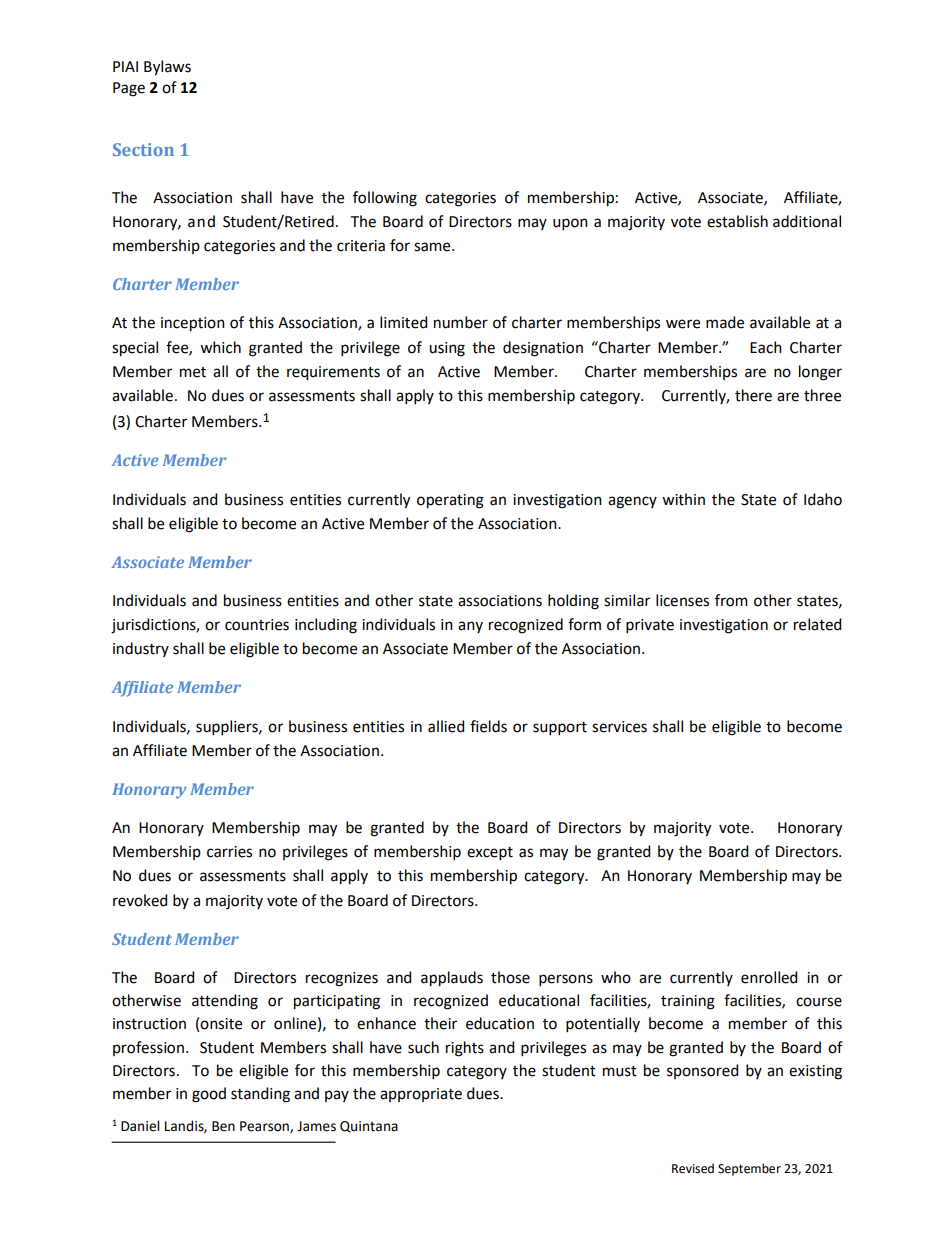 The width and height of the page is (952, 1233). I want to click on any, so click(470, 627).
